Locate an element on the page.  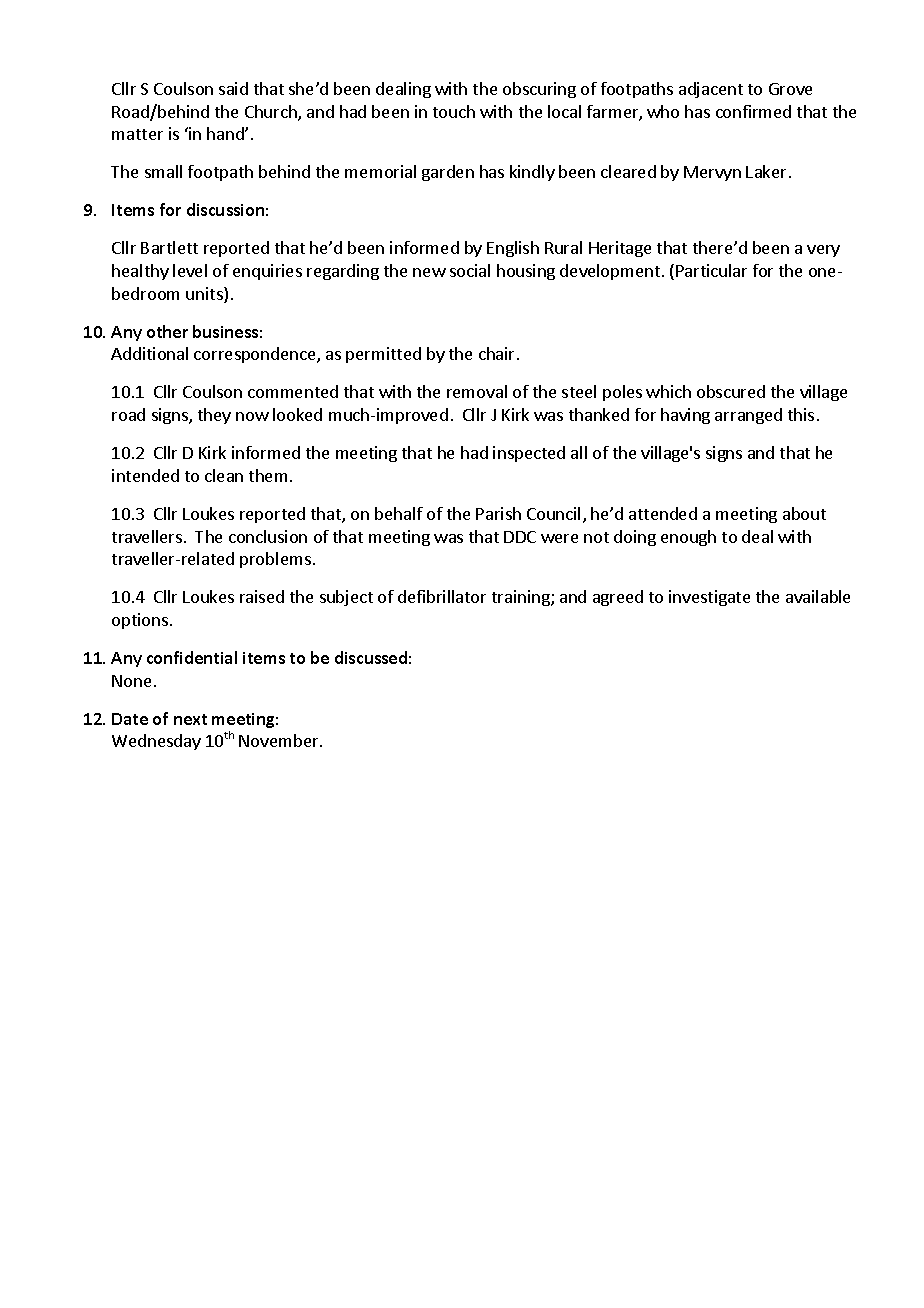
about is located at coordinates (804, 513).
